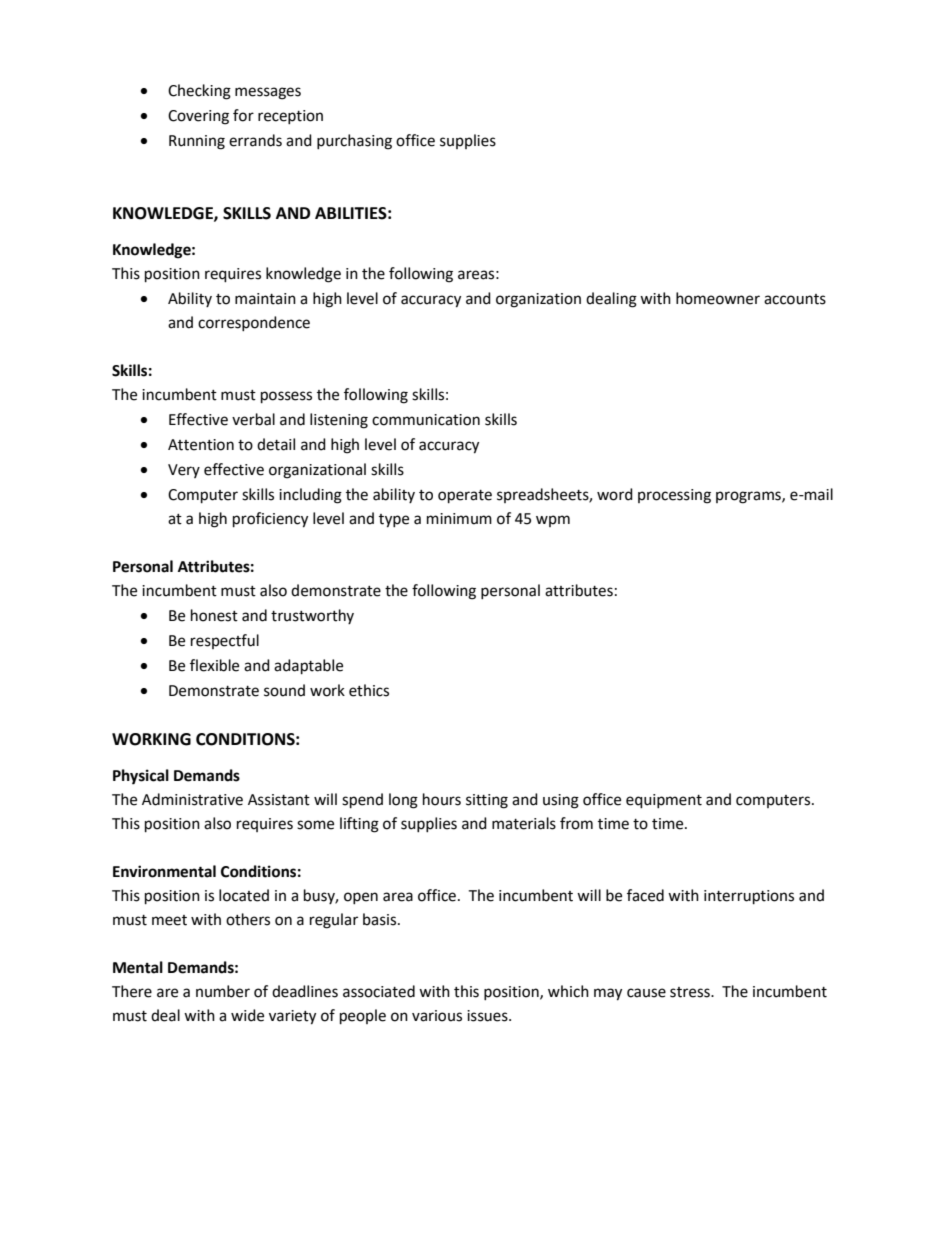 This screenshot has height=1233, width=952. I want to click on hours, so click(442, 799).
